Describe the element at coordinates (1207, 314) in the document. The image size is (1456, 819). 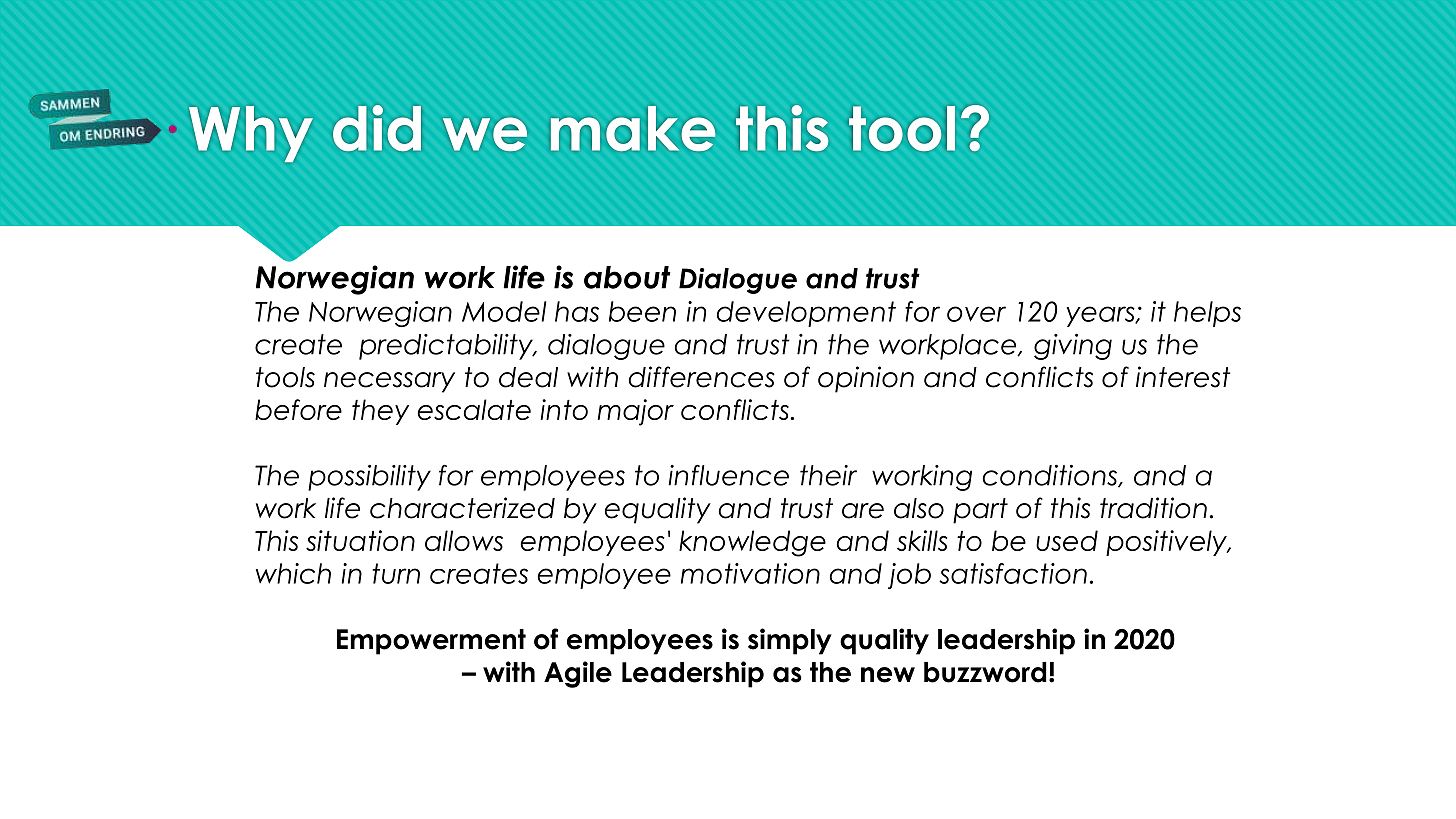
I see `helps` at that location.
